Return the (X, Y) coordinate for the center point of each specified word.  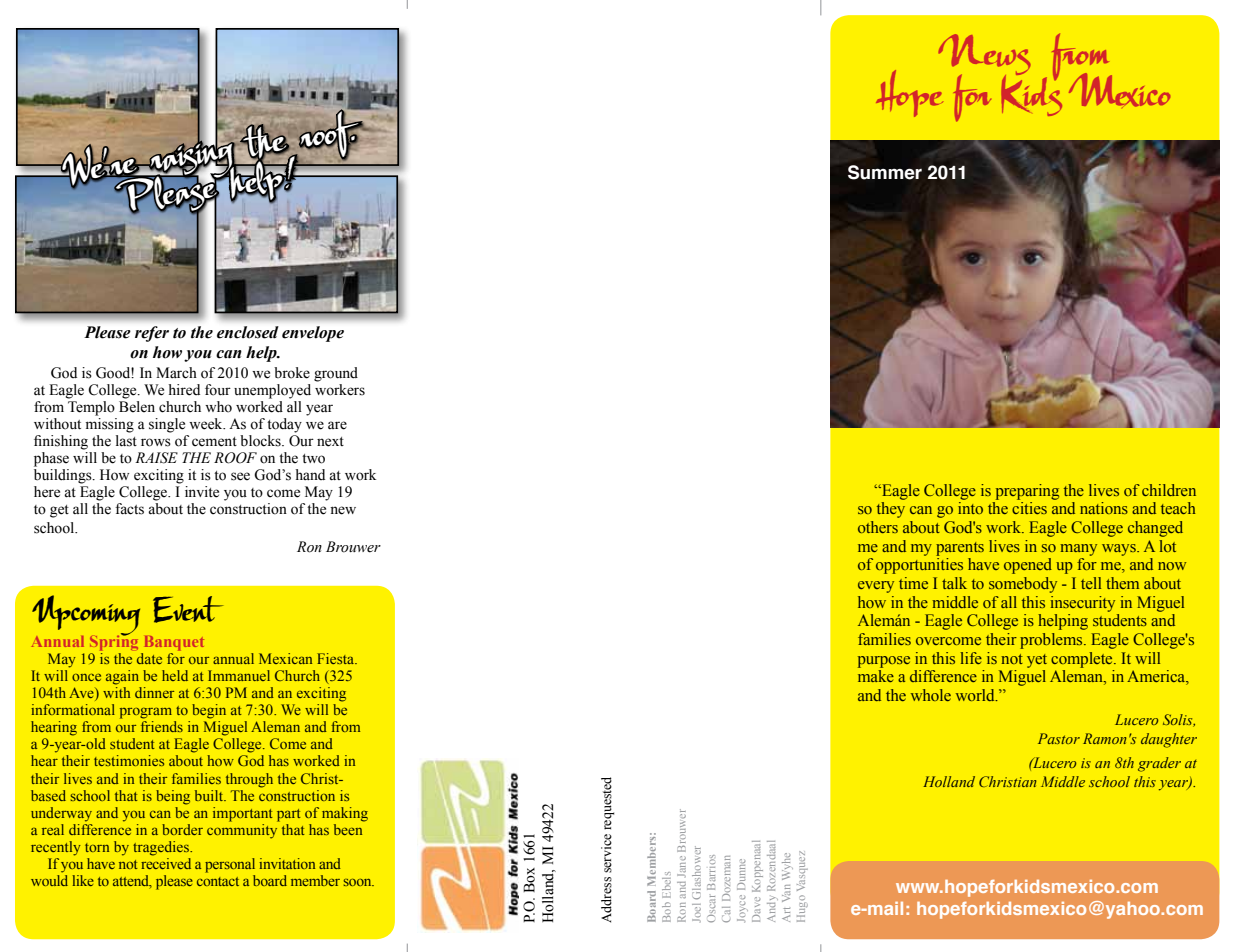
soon (359, 882)
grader (1159, 764)
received (166, 863)
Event (188, 609)
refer (152, 334)
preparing (1027, 492)
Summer (885, 172)
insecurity (1082, 604)
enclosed (248, 332)
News (984, 56)
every (876, 587)
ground (336, 374)
